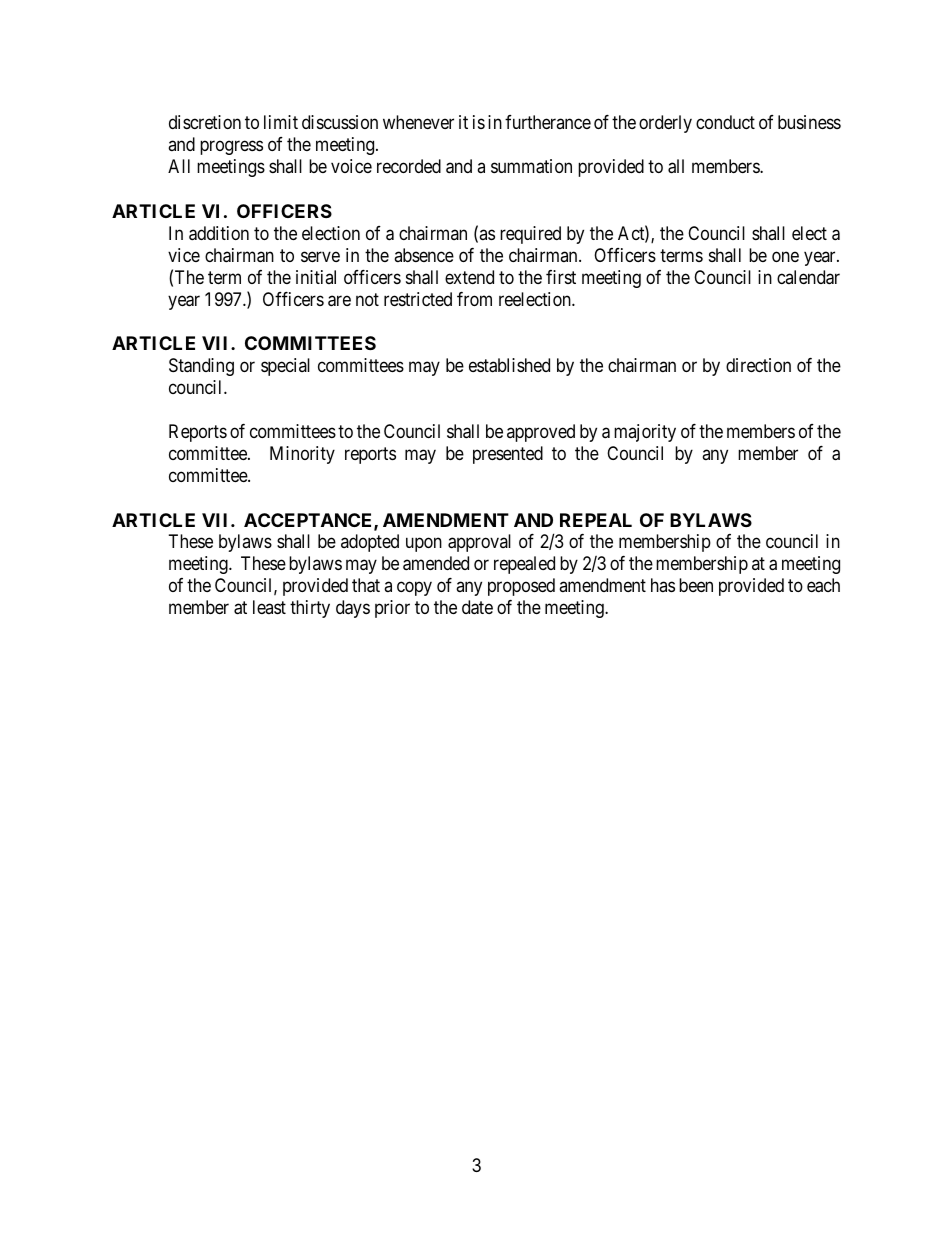 The height and width of the screenshot is (1233, 952). What do you see at coordinates (521, 587) in the screenshot?
I see `proposed` at bounding box center [521, 587].
